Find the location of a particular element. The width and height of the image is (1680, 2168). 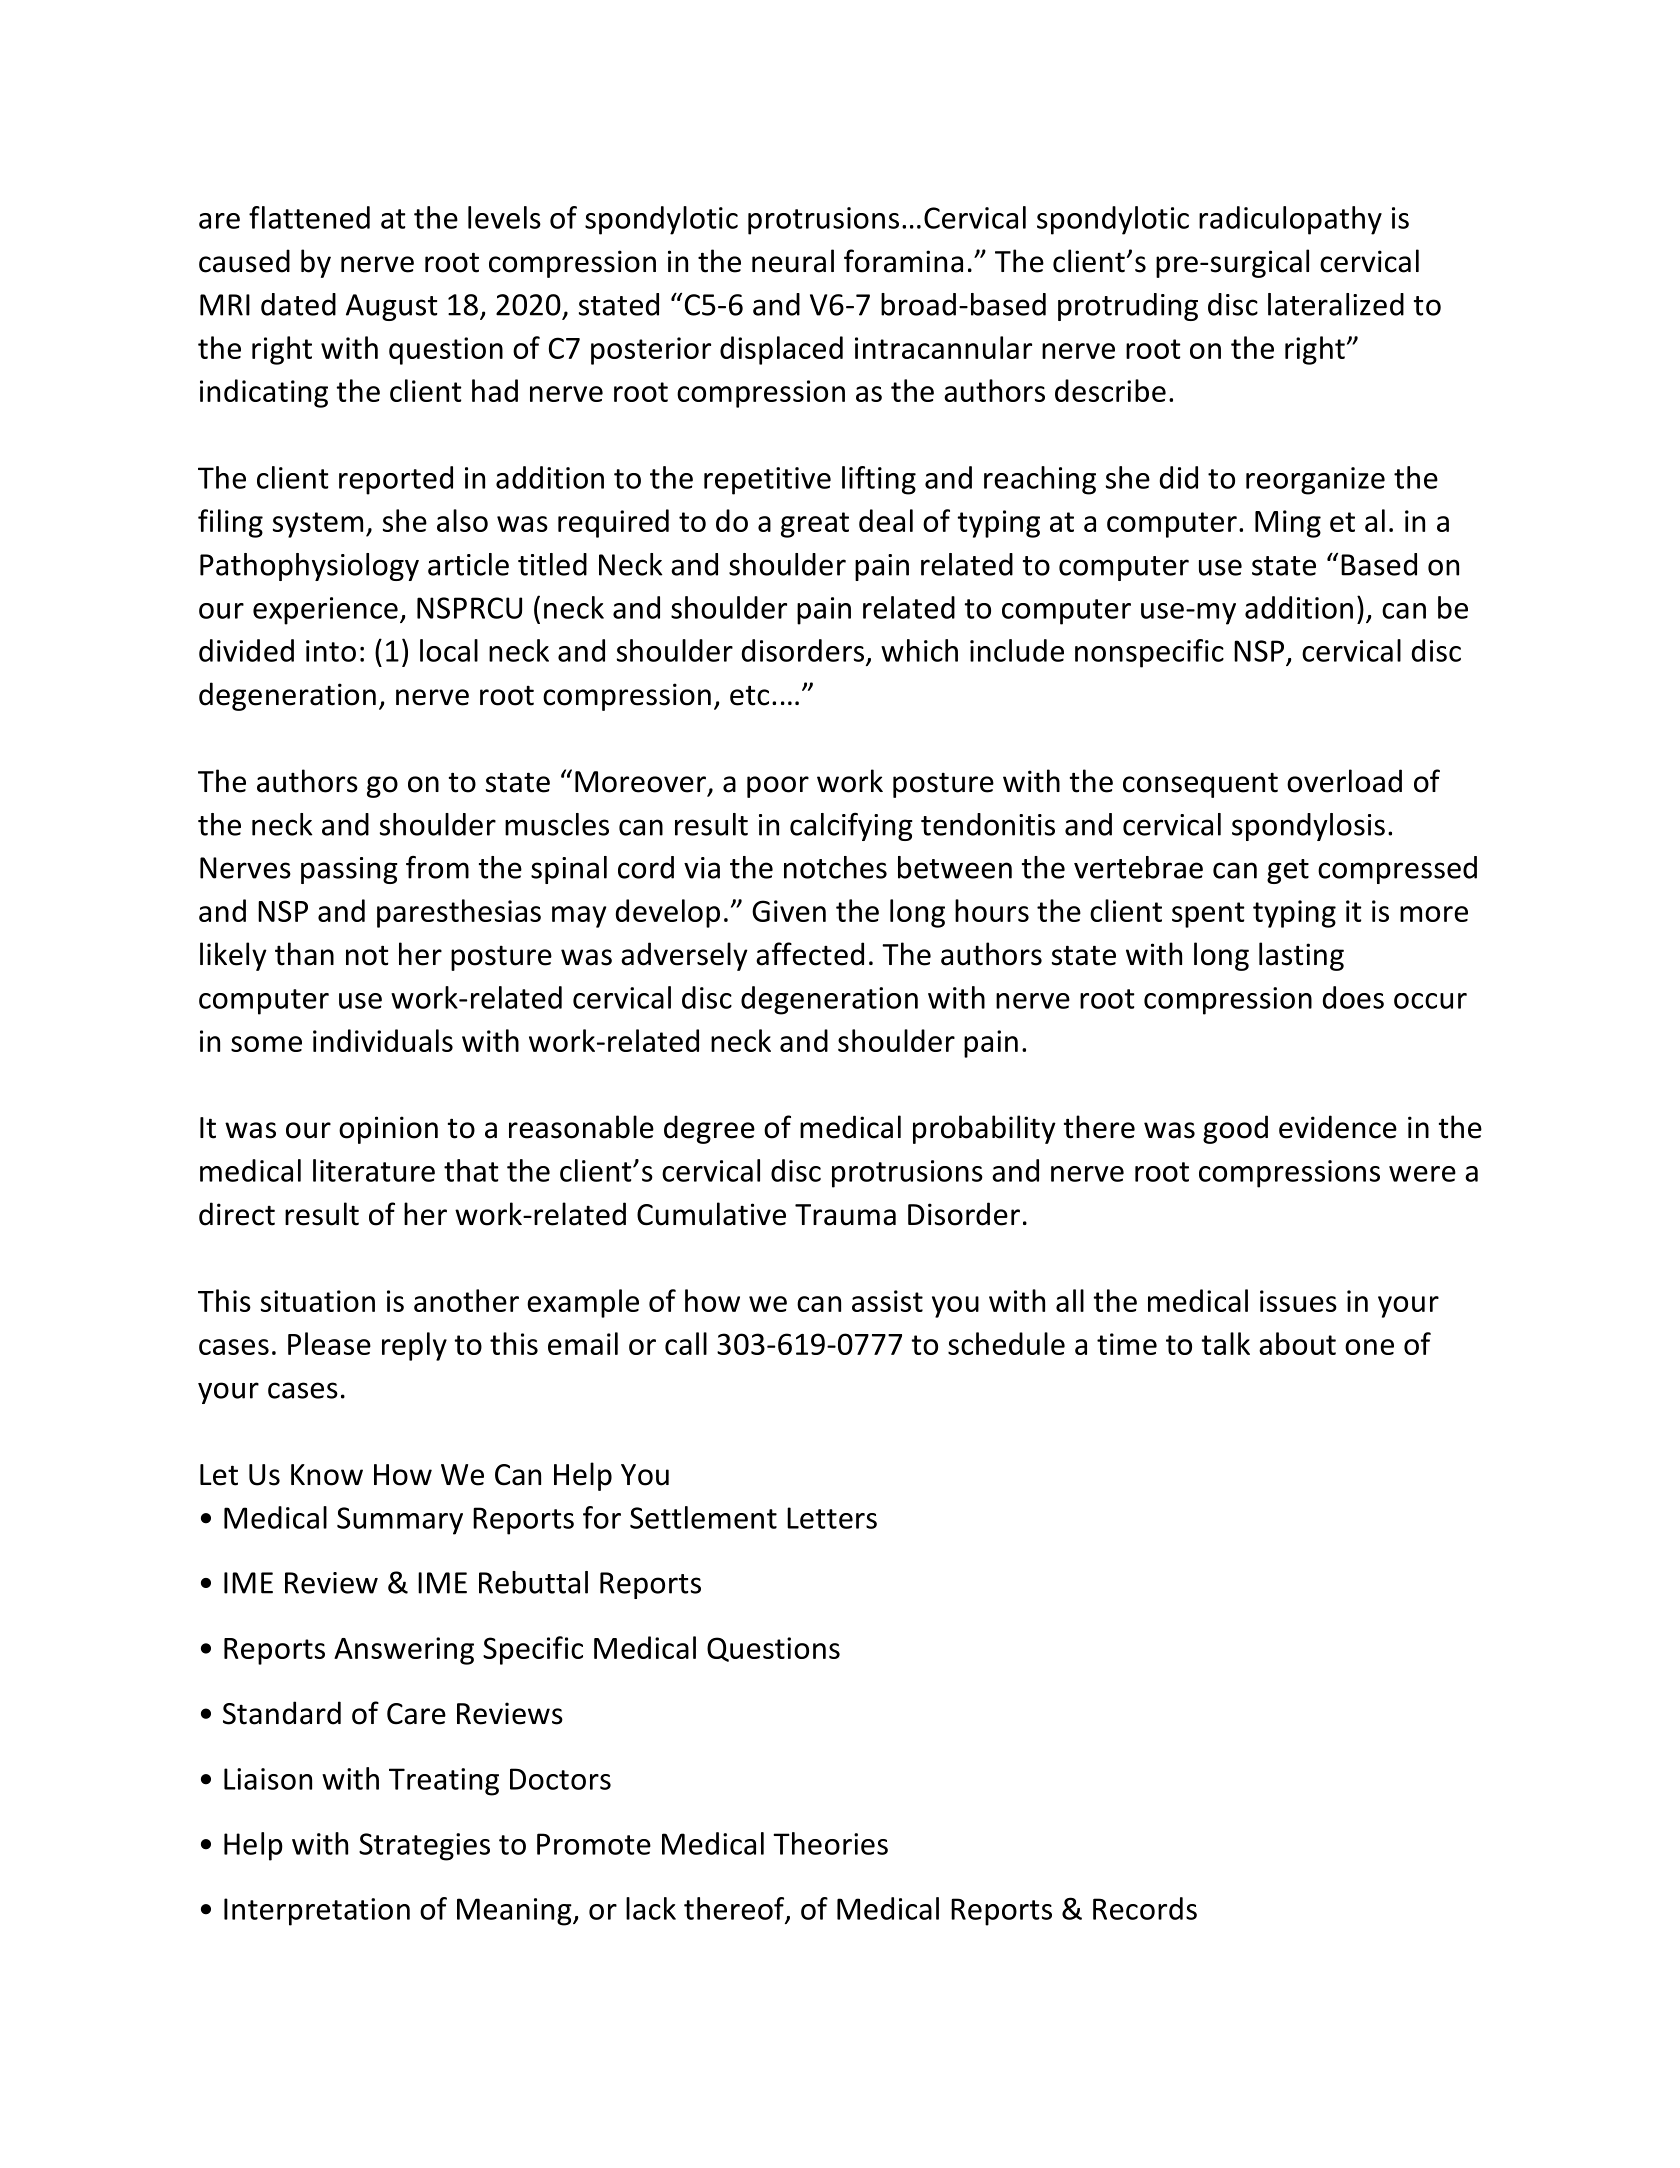

evidence is located at coordinates (1338, 1127).
